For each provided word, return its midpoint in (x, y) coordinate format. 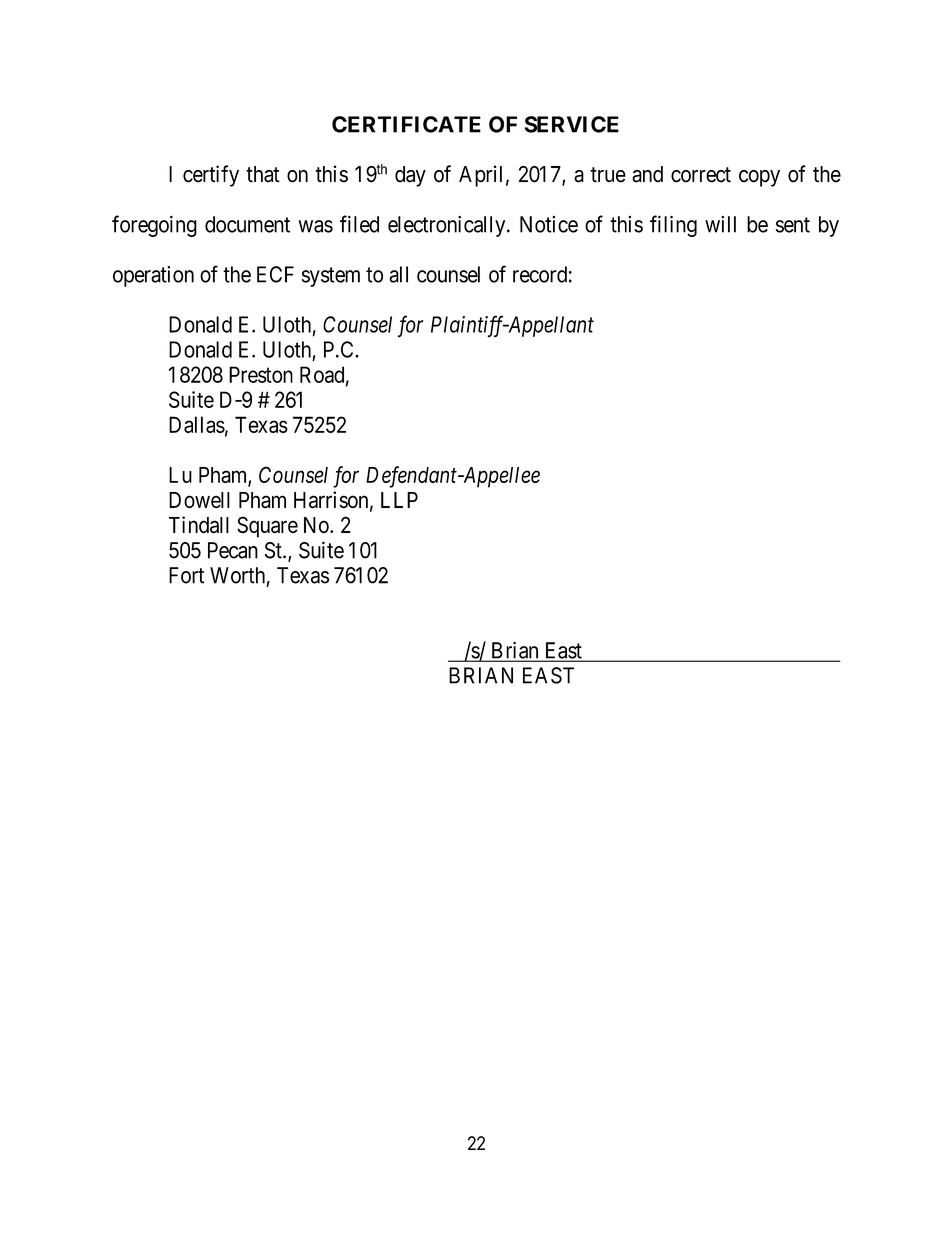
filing (673, 226)
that (263, 174)
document (247, 224)
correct (701, 175)
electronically (448, 226)
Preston (261, 374)
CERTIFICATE (406, 124)
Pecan (233, 550)
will (720, 224)
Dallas (197, 424)
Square (267, 527)
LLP (399, 500)
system (331, 277)
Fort (186, 575)
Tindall (199, 525)
